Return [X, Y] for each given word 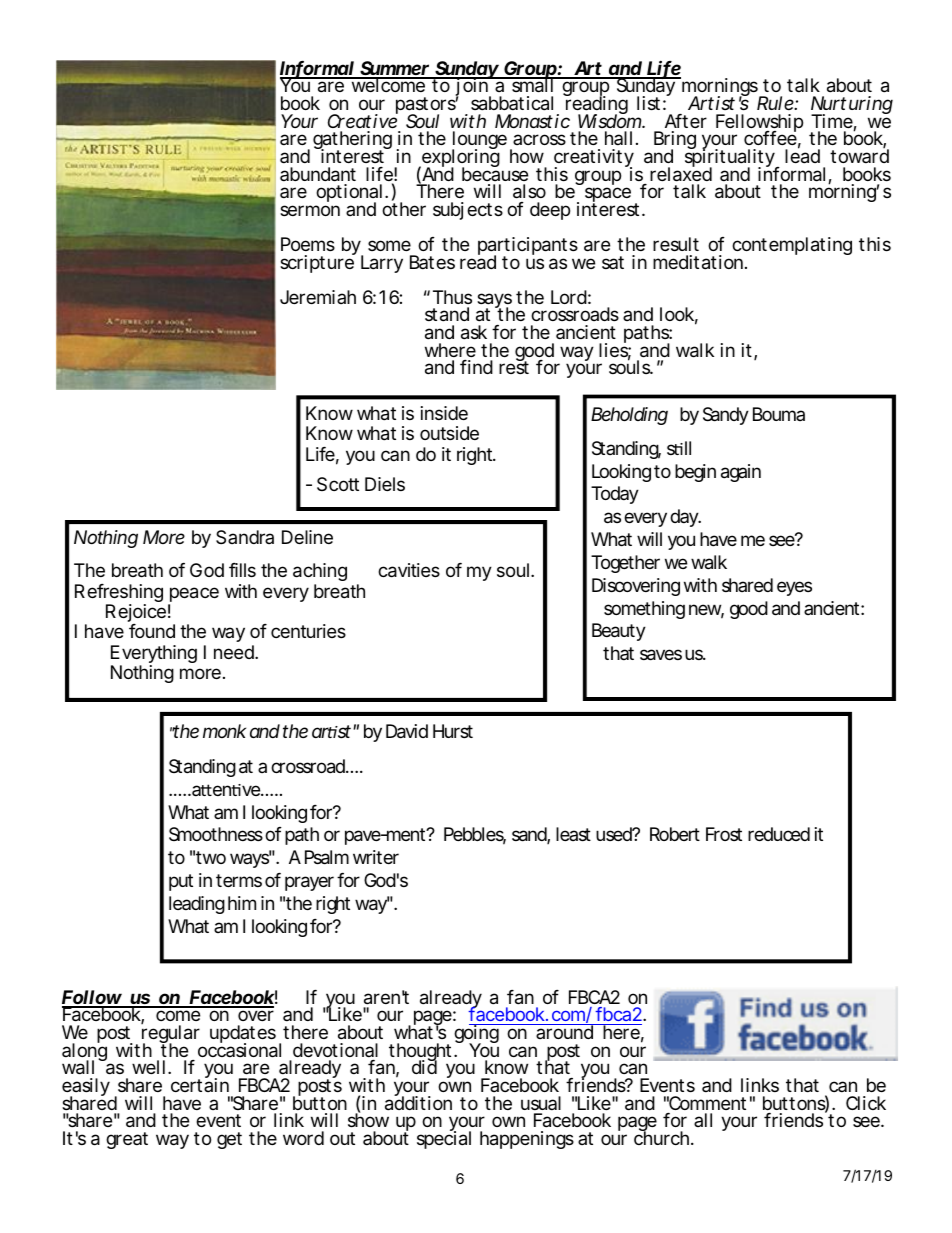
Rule [776, 103]
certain [200, 1084]
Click [866, 1103]
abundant [318, 174]
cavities [409, 570]
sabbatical [512, 103]
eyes [794, 588]
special [444, 1139]
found [152, 631]
